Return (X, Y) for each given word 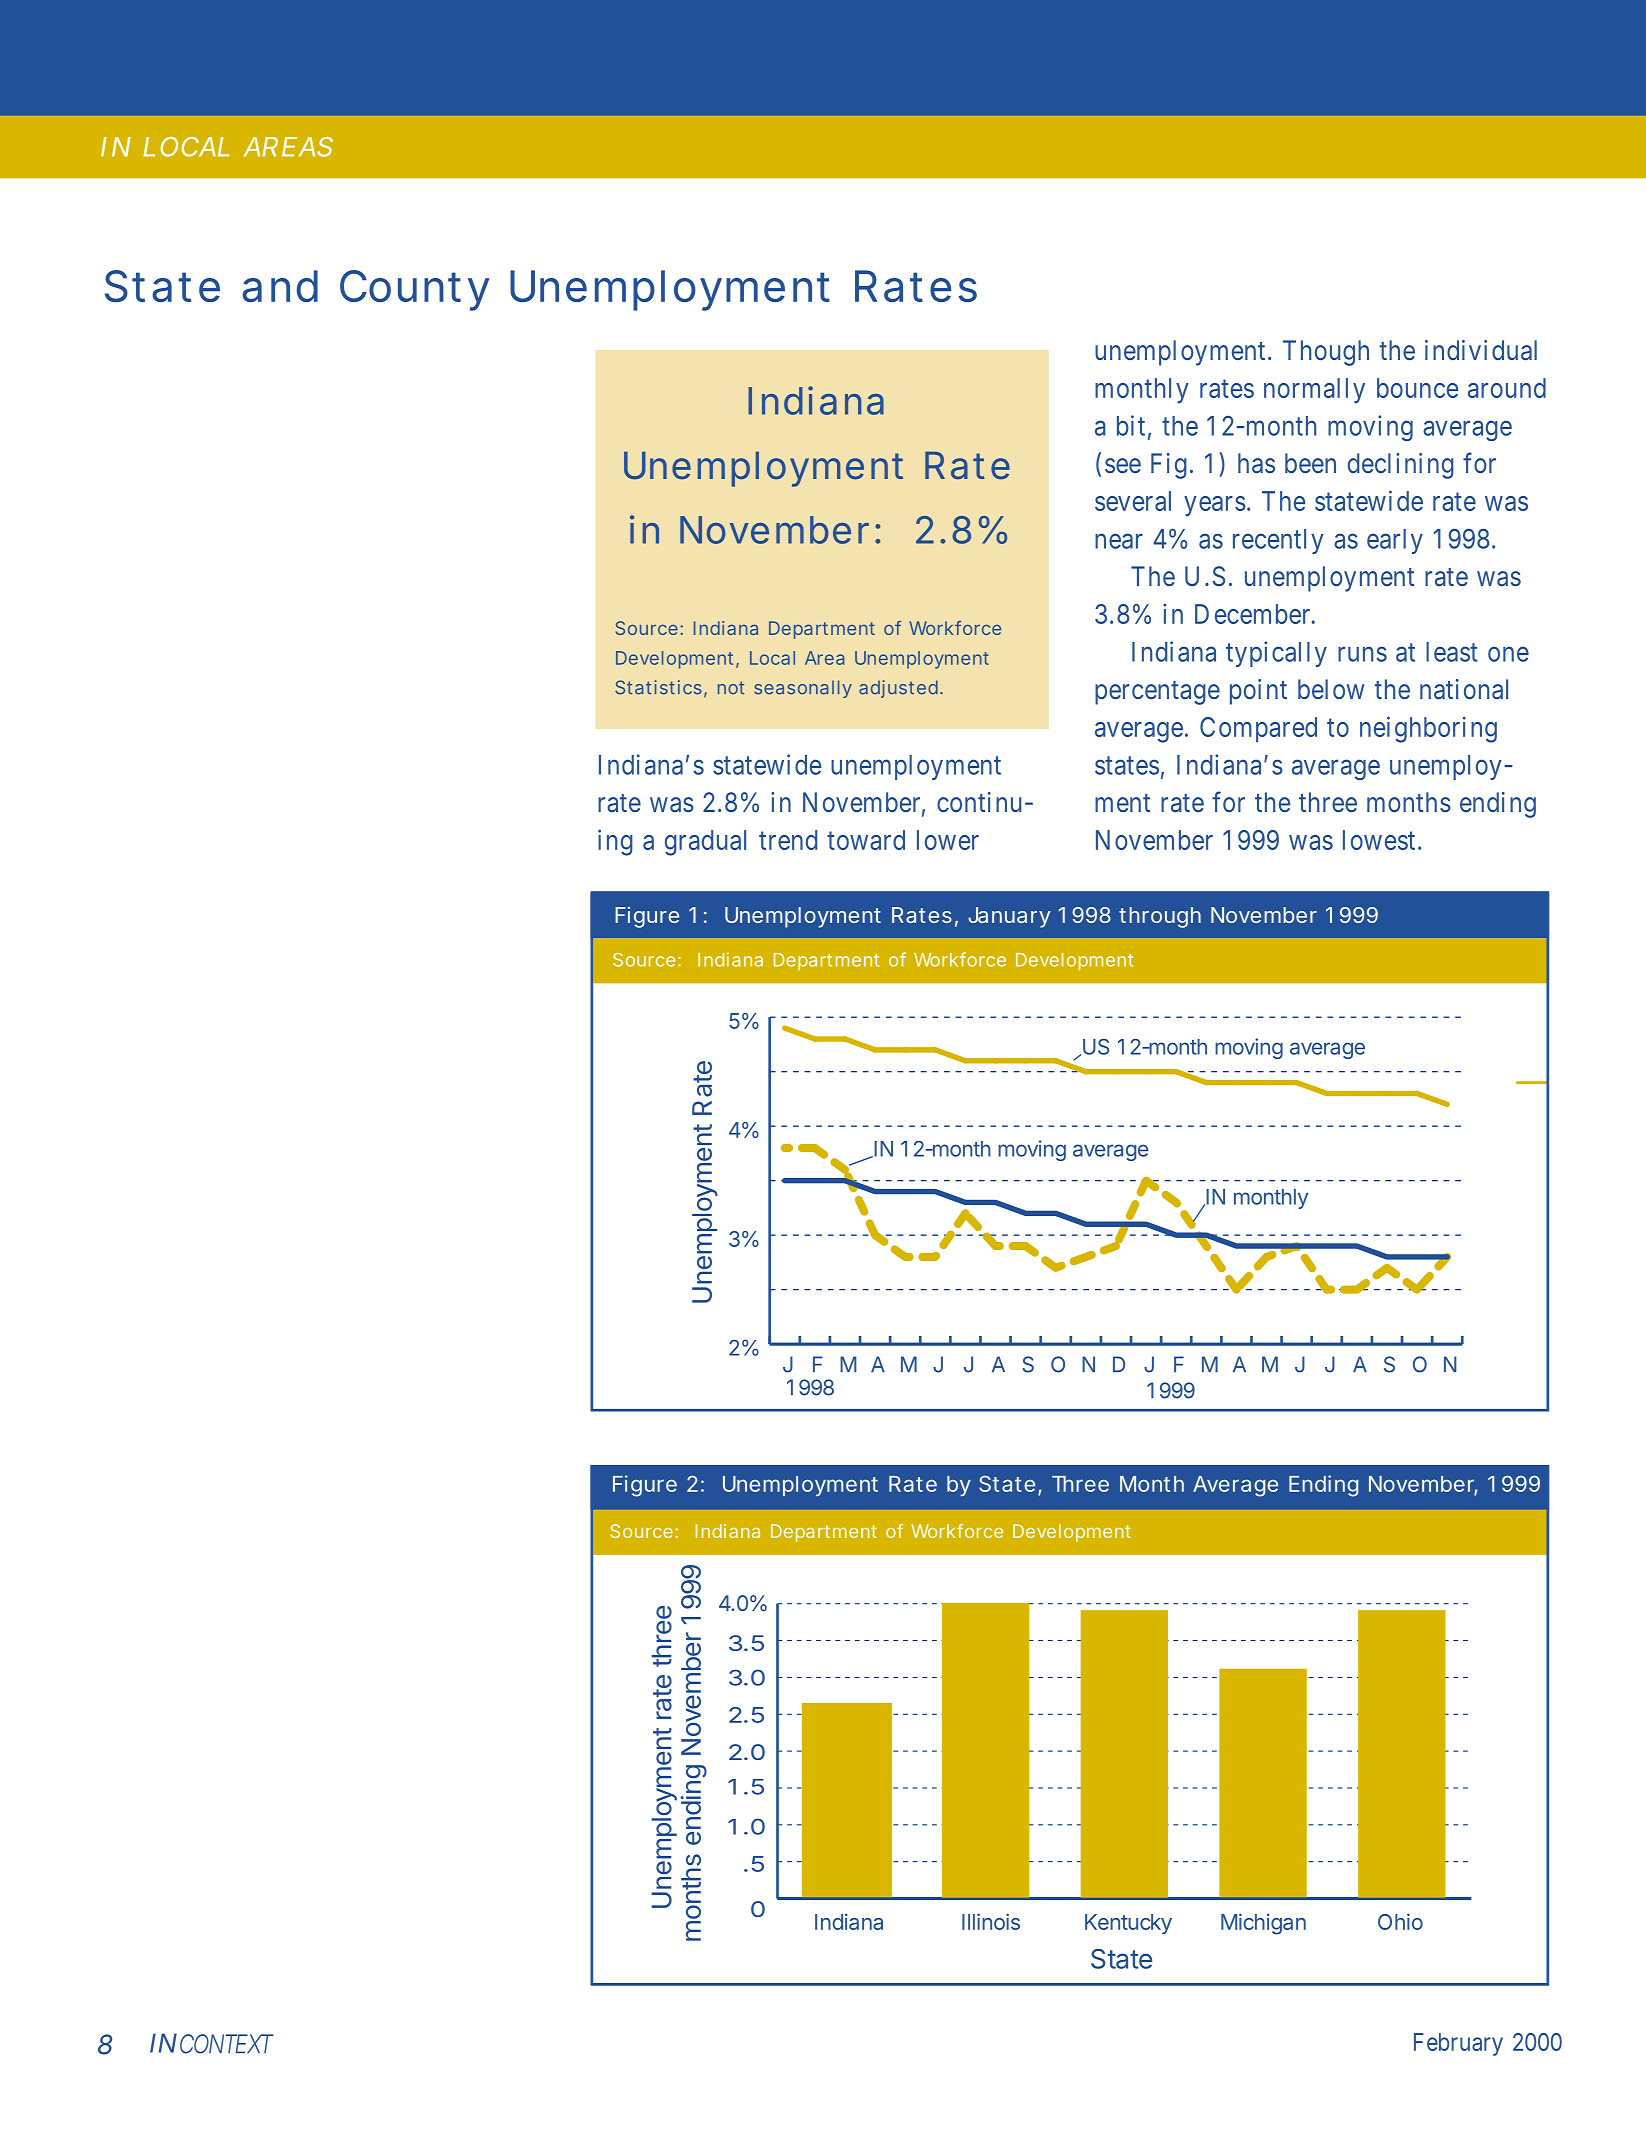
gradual (705, 843)
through (1160, 917)
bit (1131, 425)
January (1009, 917)
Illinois (991, 1921)
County (415, 290)
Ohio (1400, 1921)
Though (1326, 353)
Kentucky (1128, 1924)
